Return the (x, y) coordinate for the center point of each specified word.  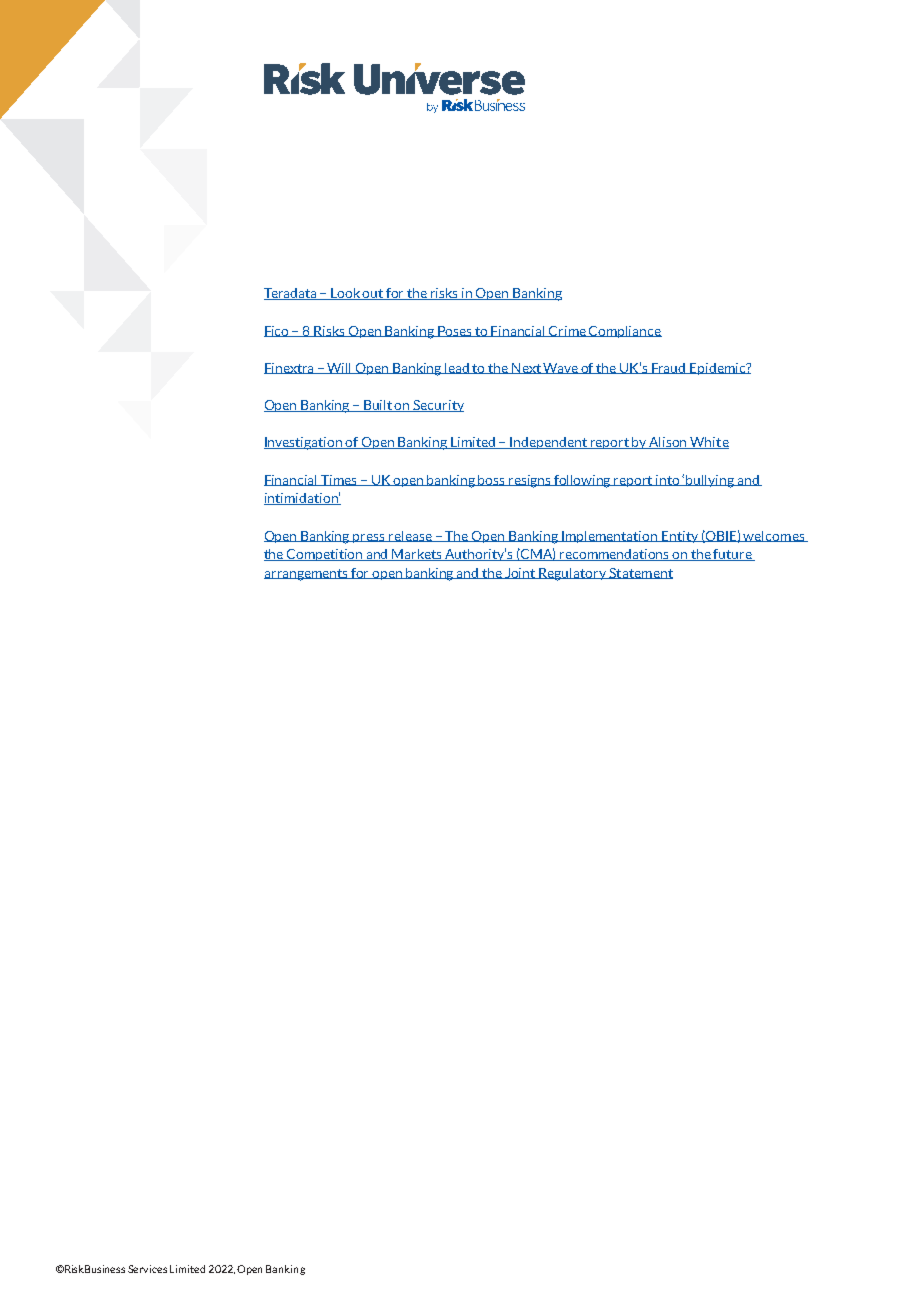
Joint (521, 573)
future (733, 555)
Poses (455, 331)
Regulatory (573, 574)
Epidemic (718, 369)
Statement (640, 573)
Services (147, 1269)
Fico (278, 331)
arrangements (307, 575)
